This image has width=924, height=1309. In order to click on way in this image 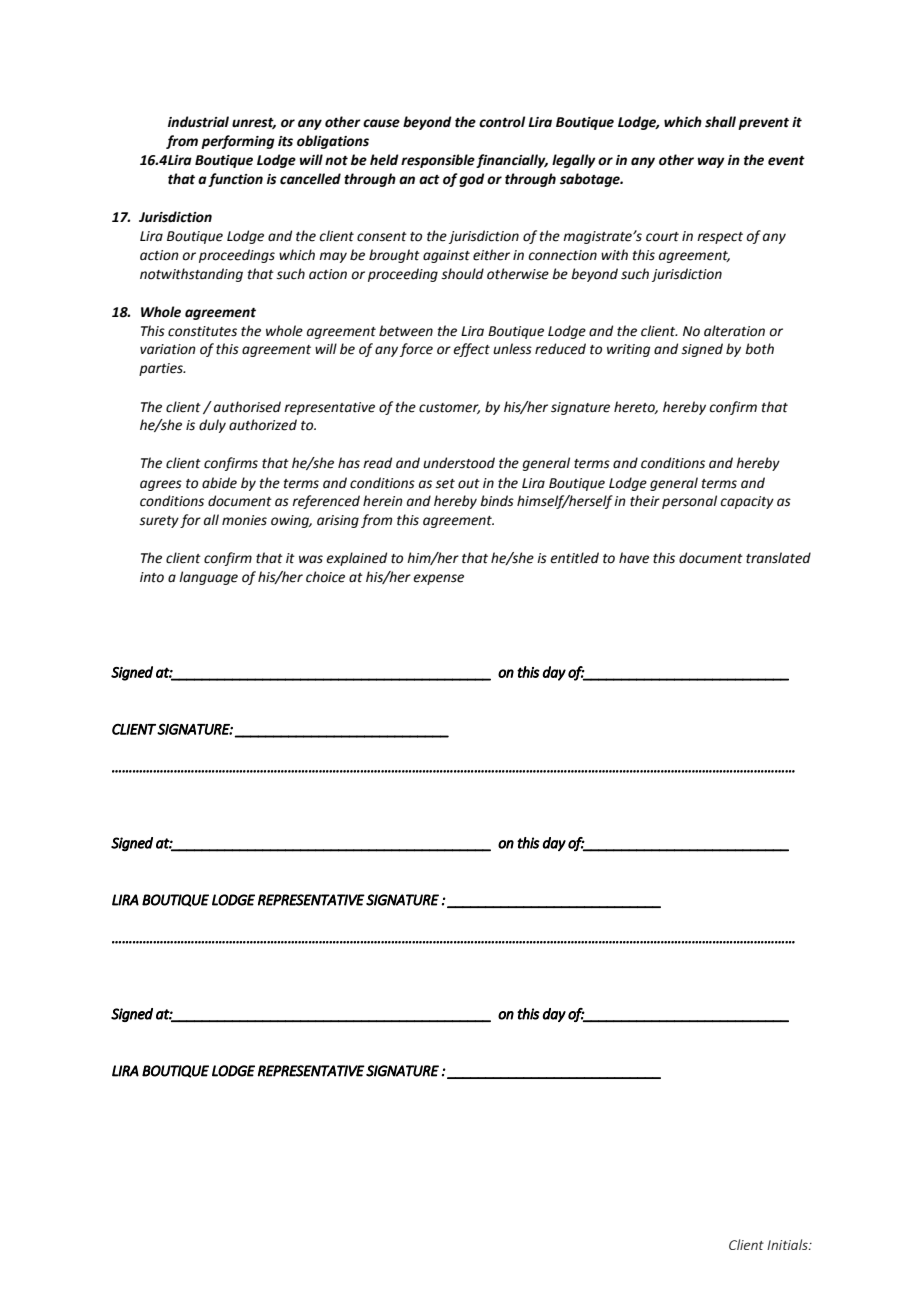, I will do `click(711, 162)`.
